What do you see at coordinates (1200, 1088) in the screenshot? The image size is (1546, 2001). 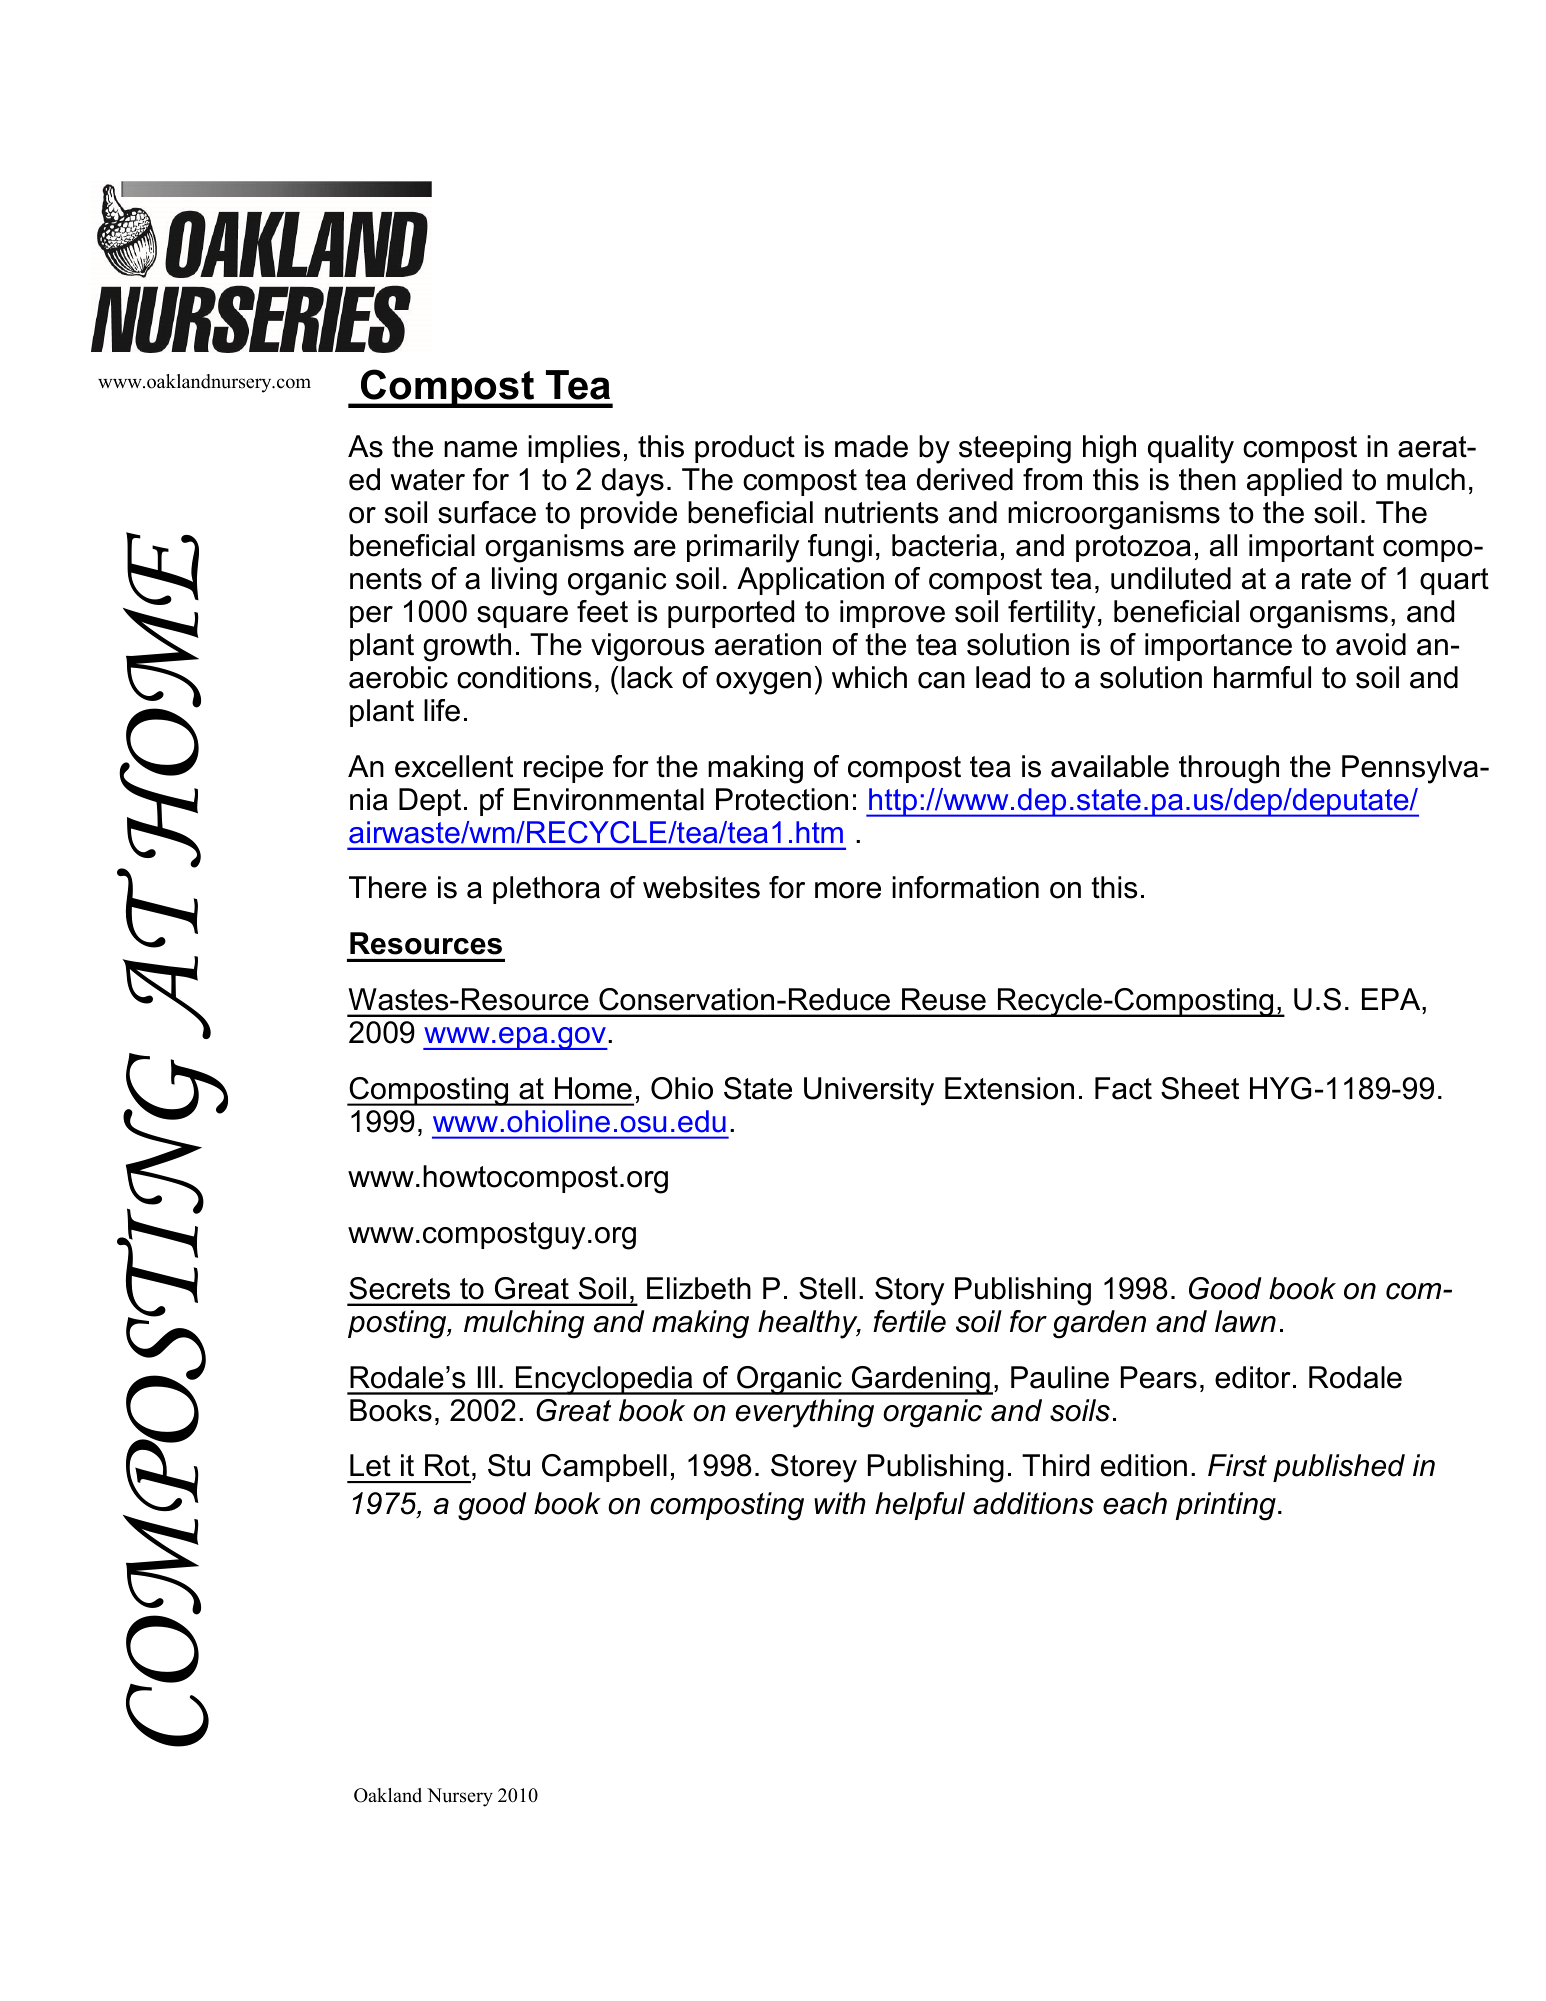 I see `Sheet` at bounding box center [1200, 1088].
